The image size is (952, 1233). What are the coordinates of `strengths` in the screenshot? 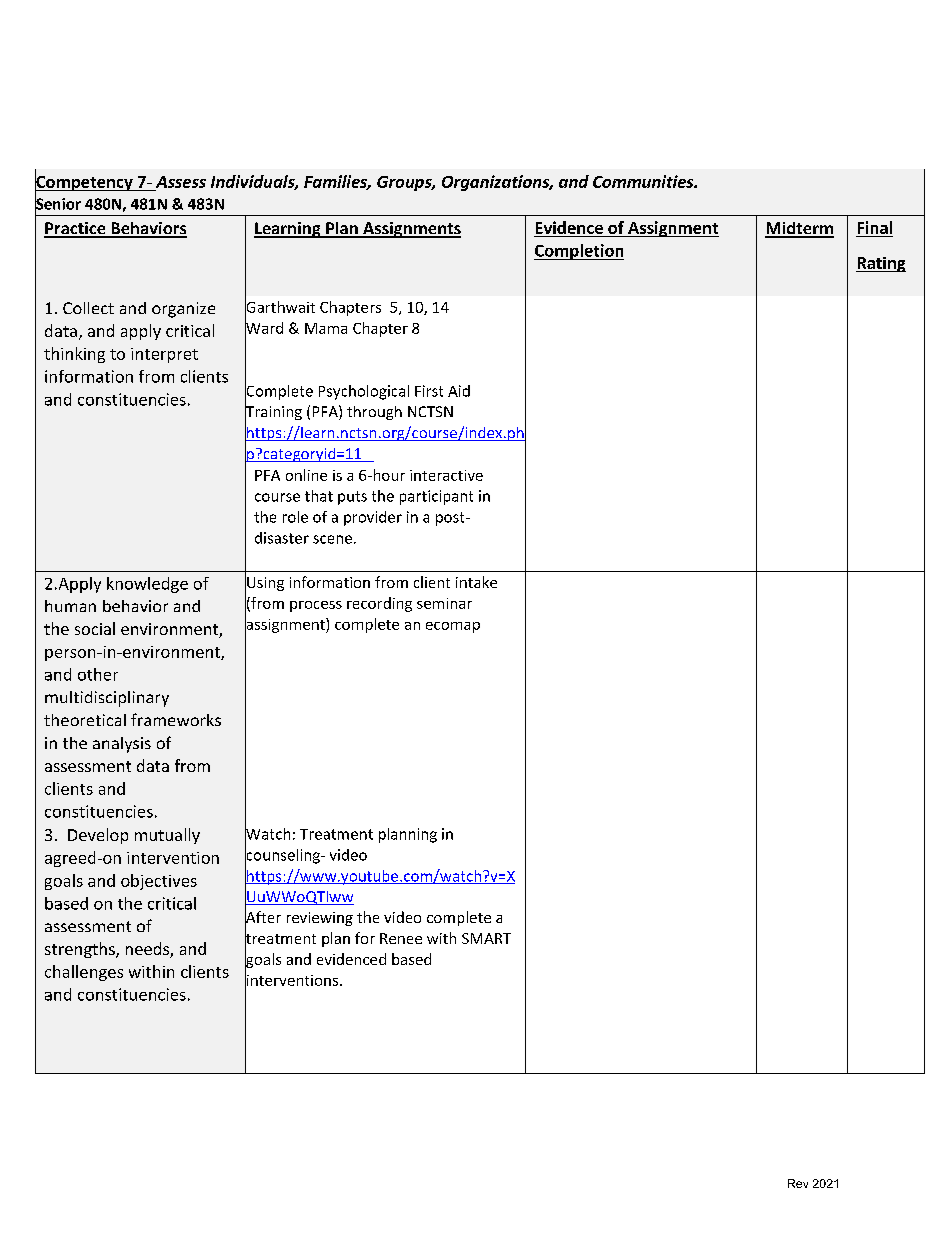 It's located at (81, 950).
